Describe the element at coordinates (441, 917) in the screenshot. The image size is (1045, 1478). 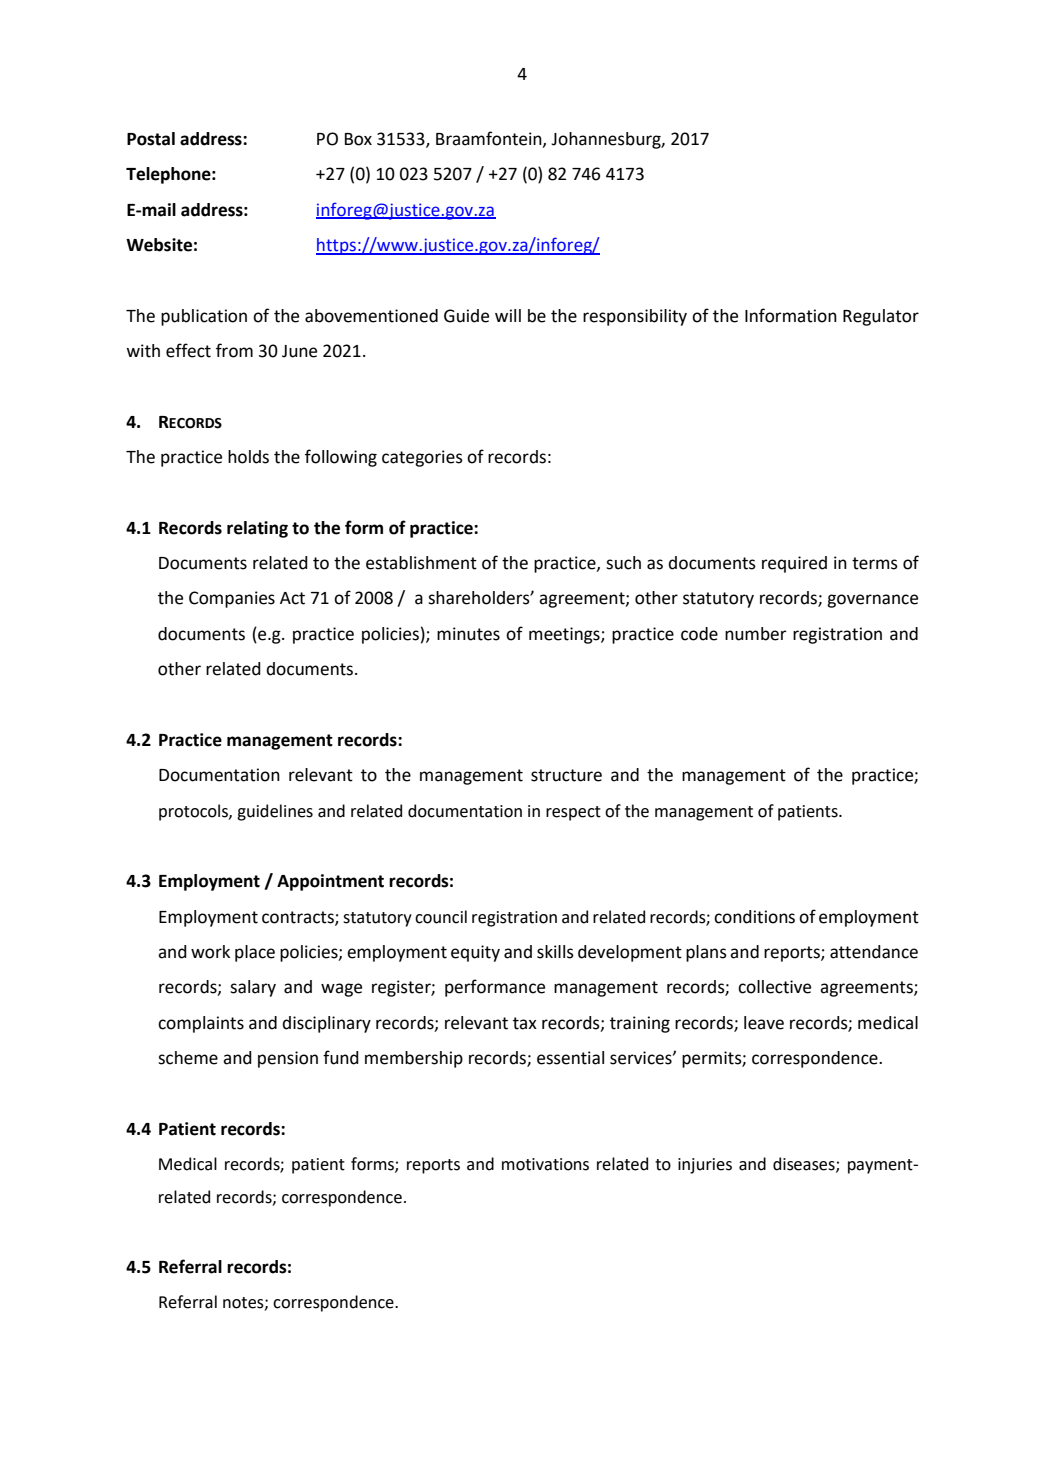
I see `council` at that location.
